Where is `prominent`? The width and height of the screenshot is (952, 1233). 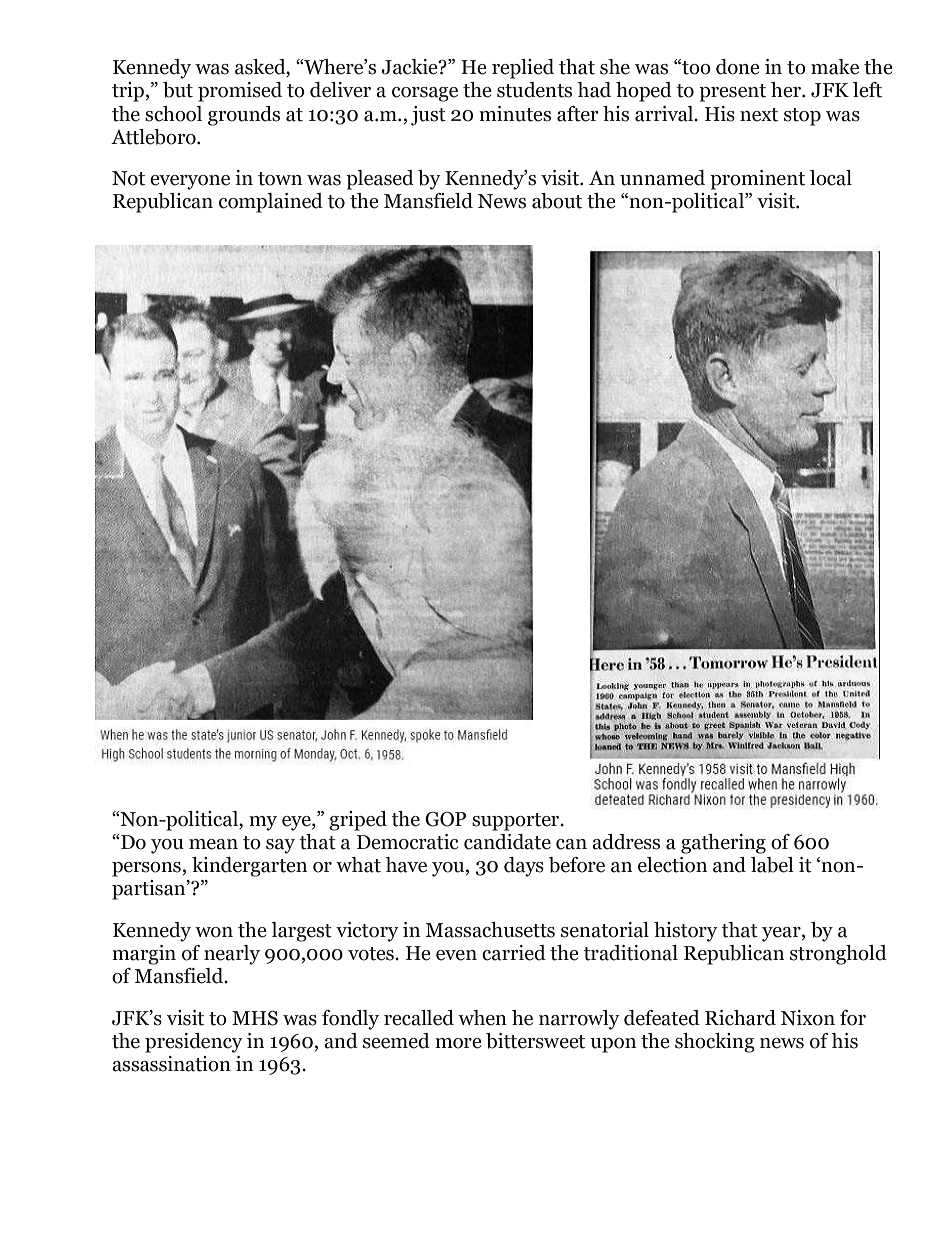 prominent is located at coordinates (757, 180).
